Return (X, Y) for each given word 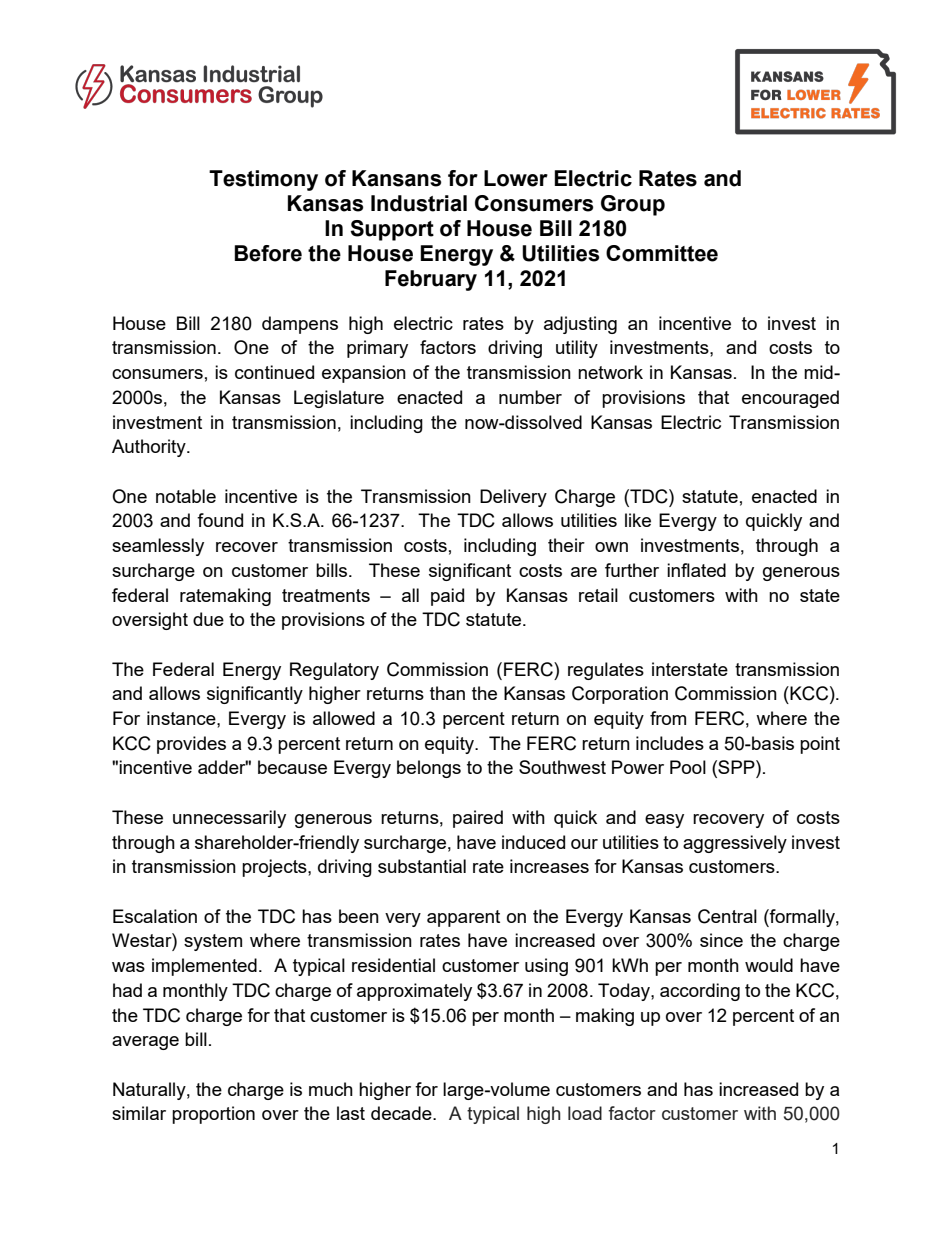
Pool (688, 767)
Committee (662, 253)
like (638, 520)
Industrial (419, 203)
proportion (213, 1115)
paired (478, 819)
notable (186, 496)
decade (402, 1113)
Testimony (263, 180)
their (566, 545)
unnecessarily (229, 819)
